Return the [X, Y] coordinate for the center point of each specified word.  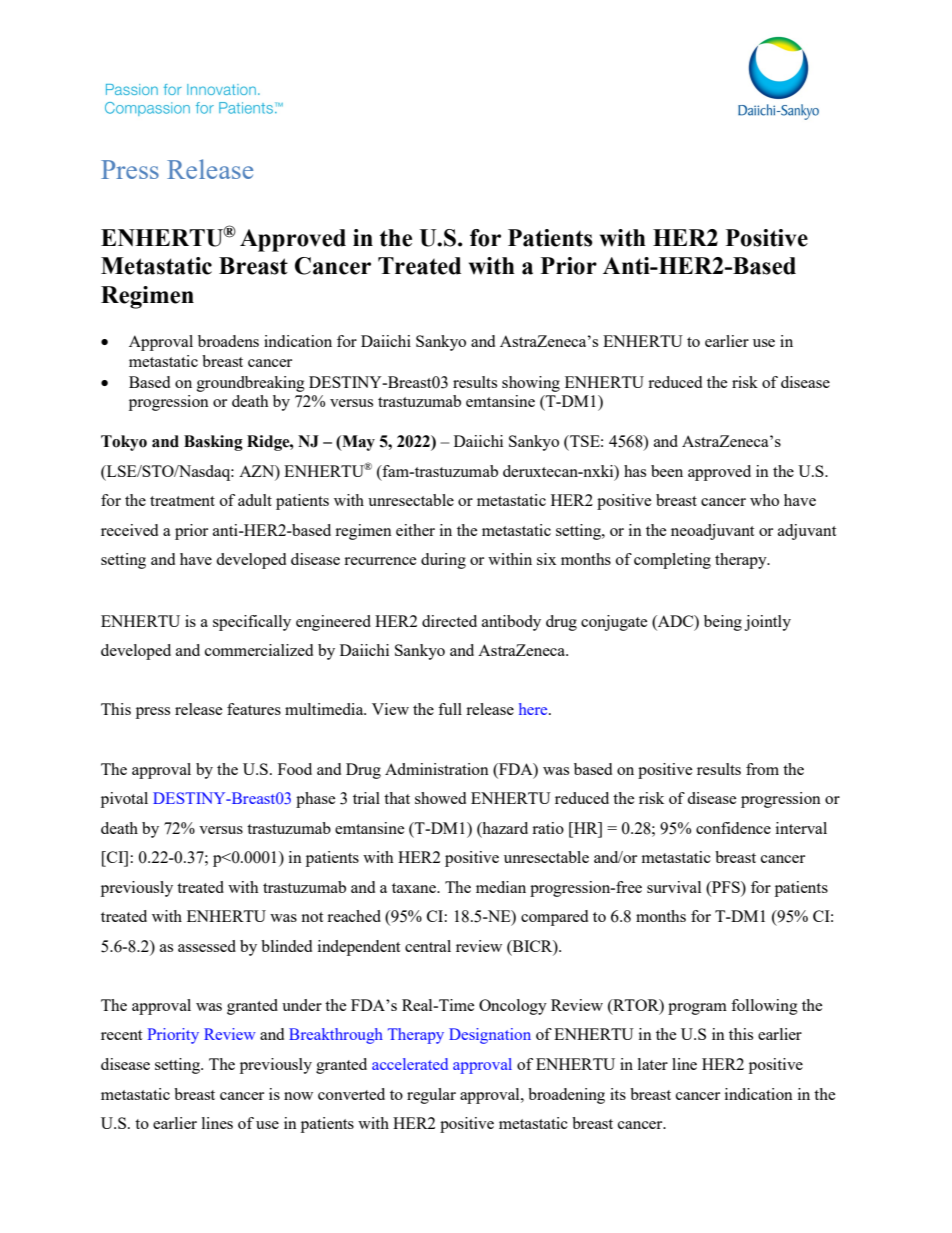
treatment [182, 501]
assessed [207, 946]
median [501, 887]
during [443, 561]
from [762, 769]
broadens [228, 341]
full [450, 709]
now [298, 1096]
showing [531, 384]
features [254, 709]
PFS [726, 887]
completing [672, 561]
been [667, 471]
